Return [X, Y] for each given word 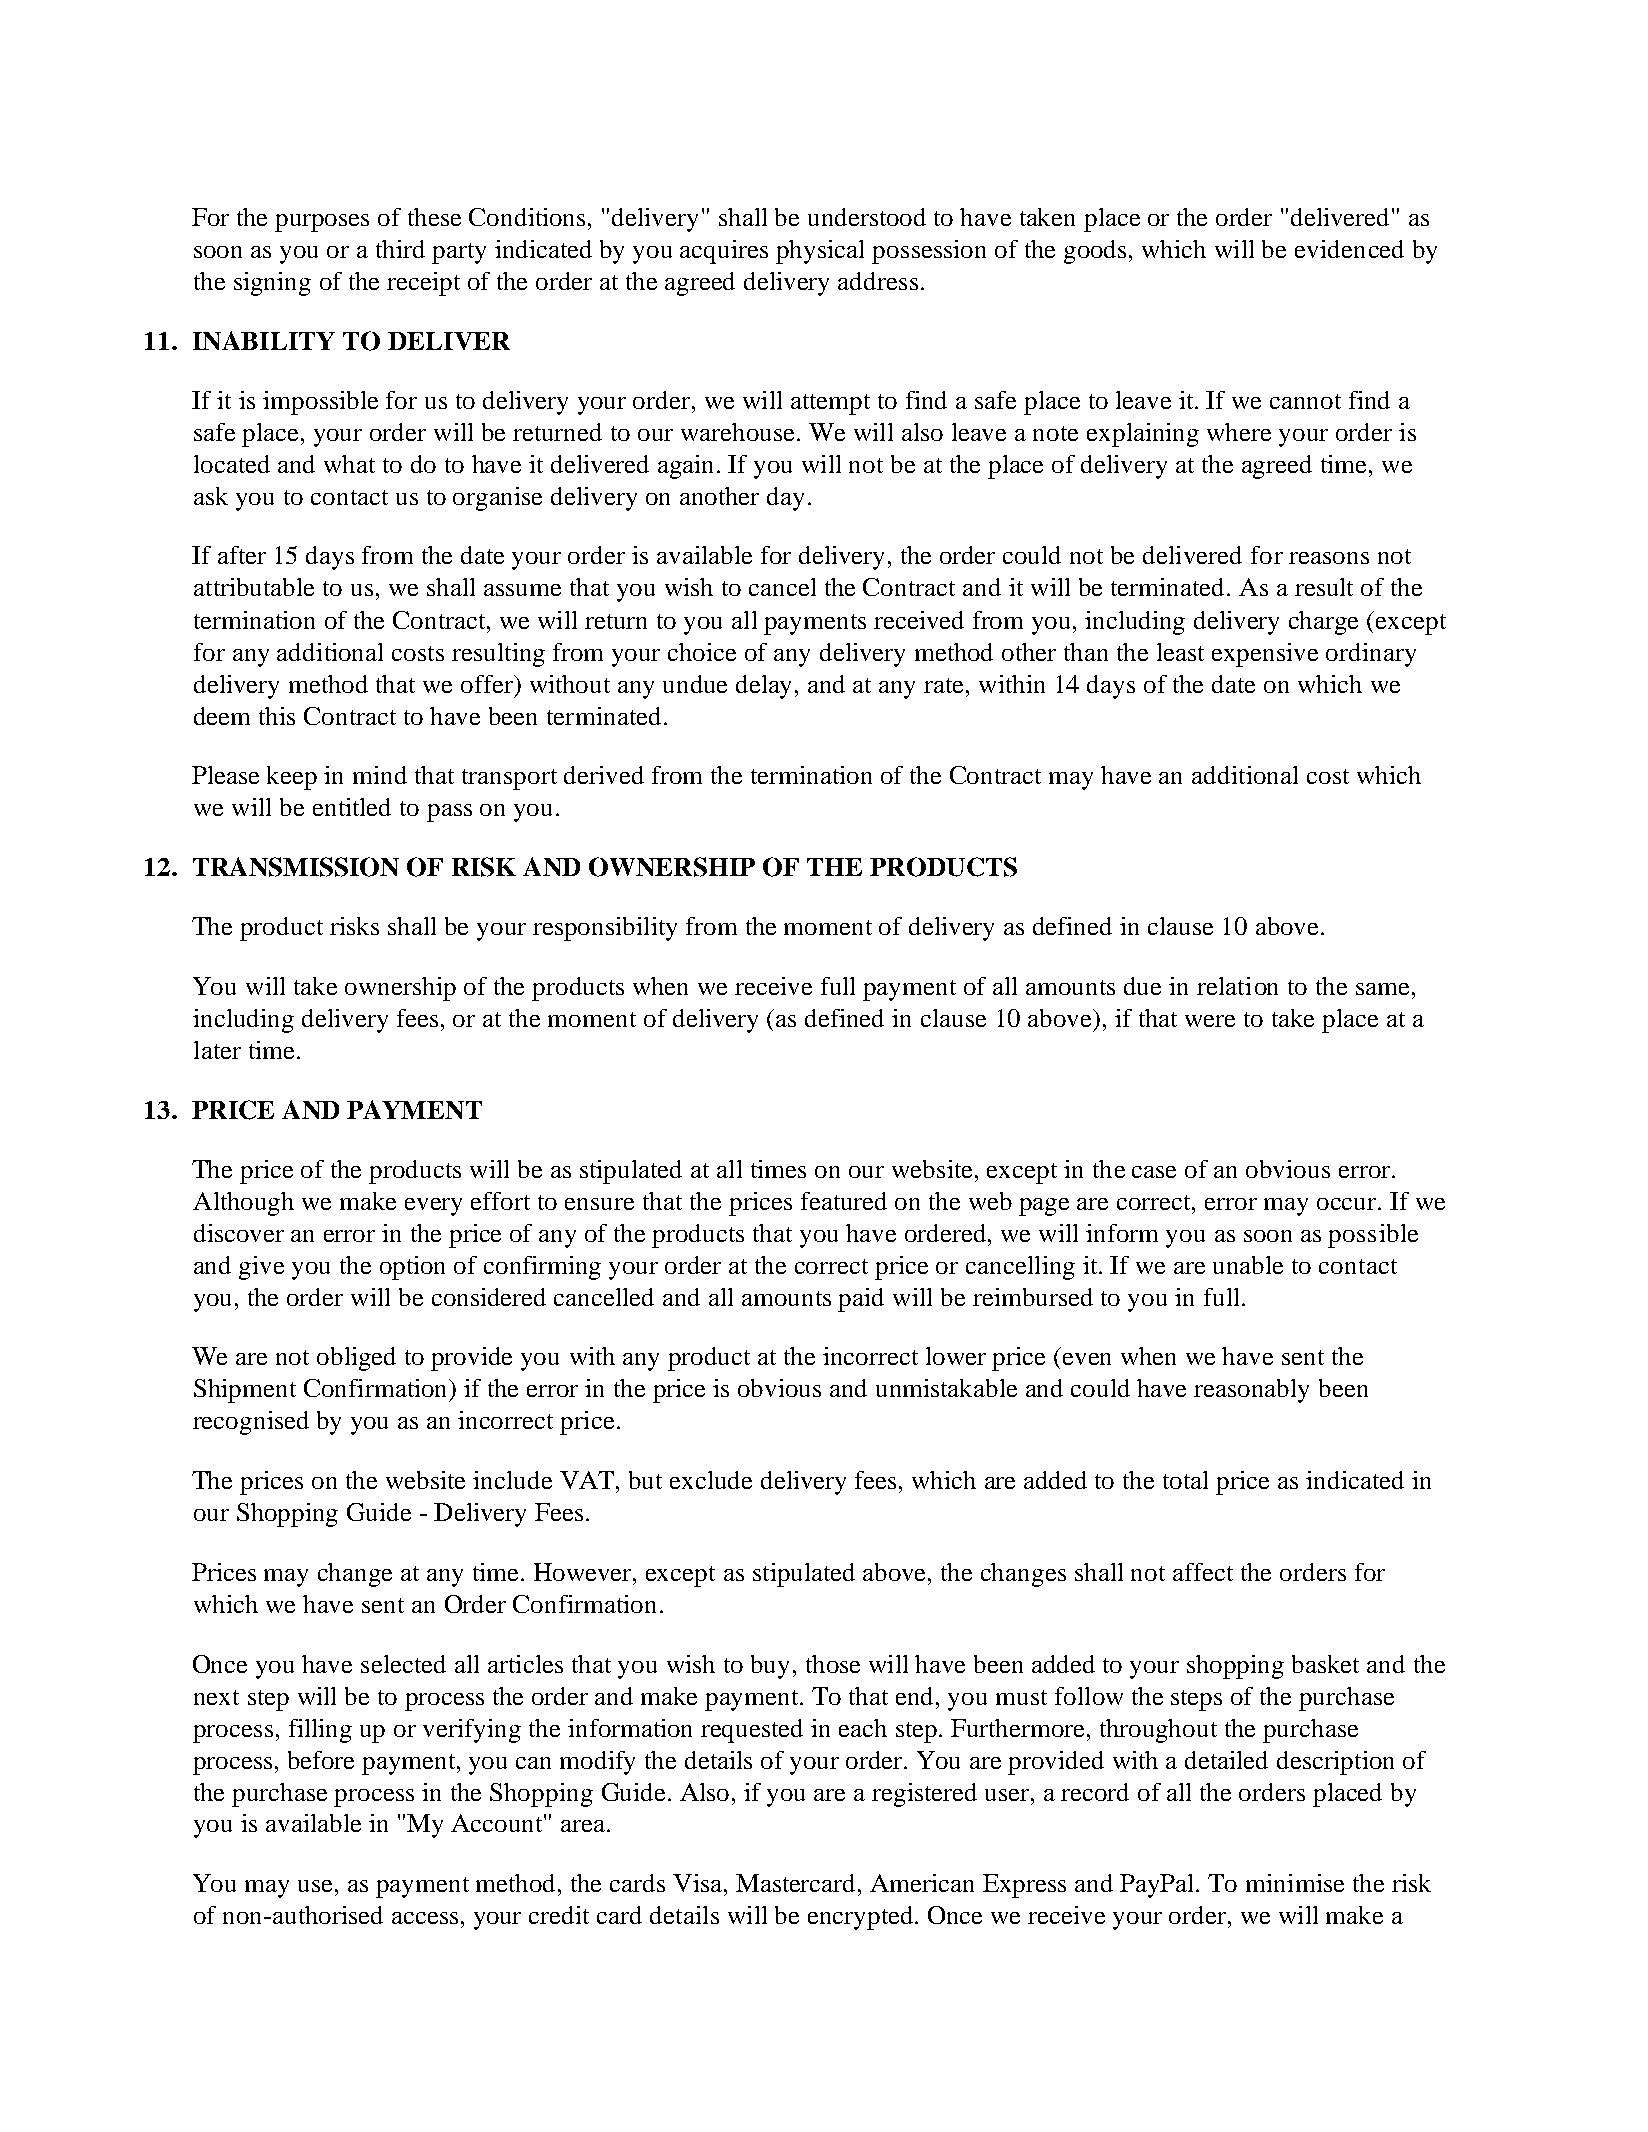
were [1210, 1021]
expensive [1265, 655]
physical [820, 252]
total [1185, 1480]
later [217, 1050]
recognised [251, 1423]
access [425, 1918]
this [277, 716]
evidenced [1349, 249]
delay [766, 687]
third [400, 249]
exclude [711, 1480]
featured [844, 1201]
